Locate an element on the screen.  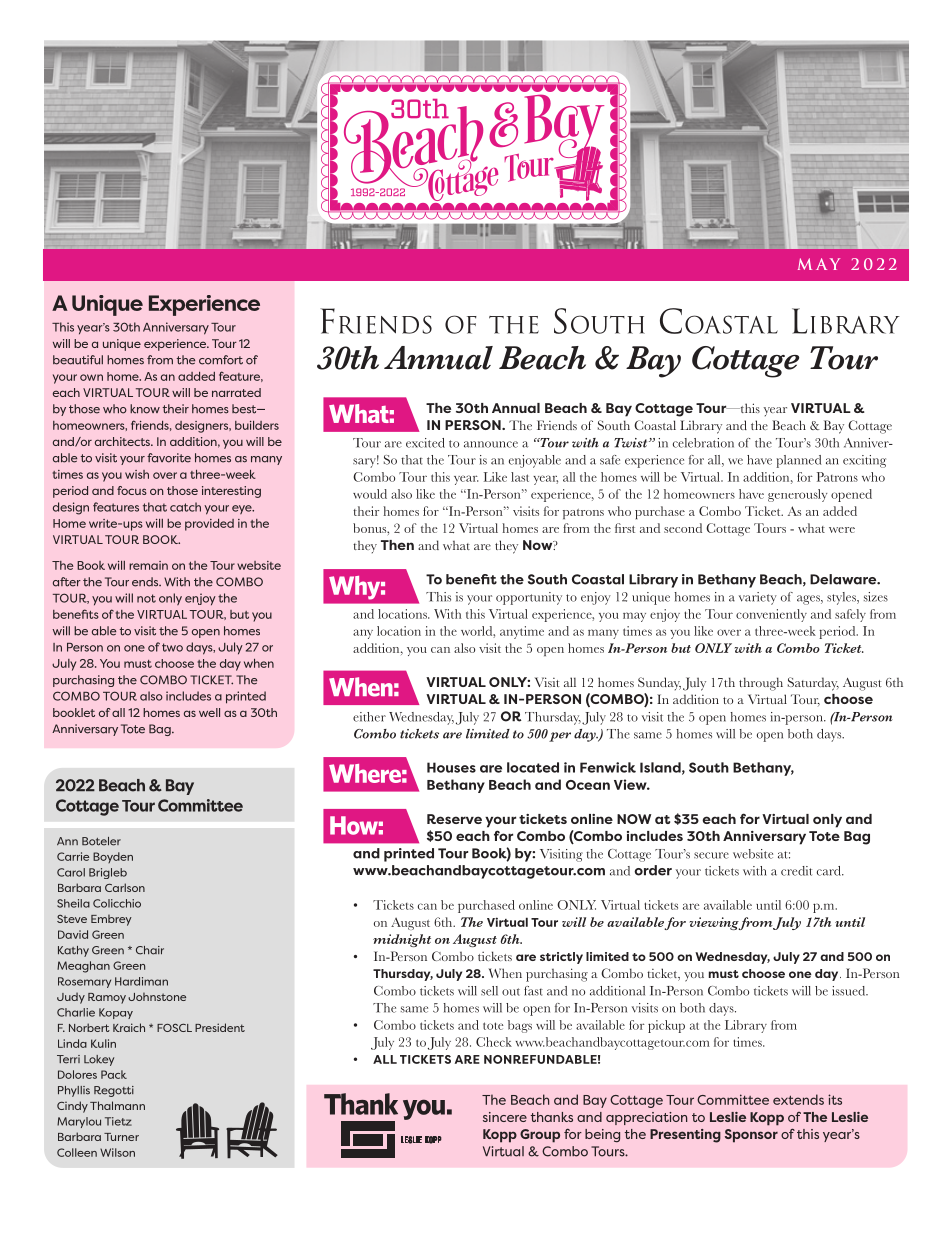
well is located at coordinates (209, 712).
